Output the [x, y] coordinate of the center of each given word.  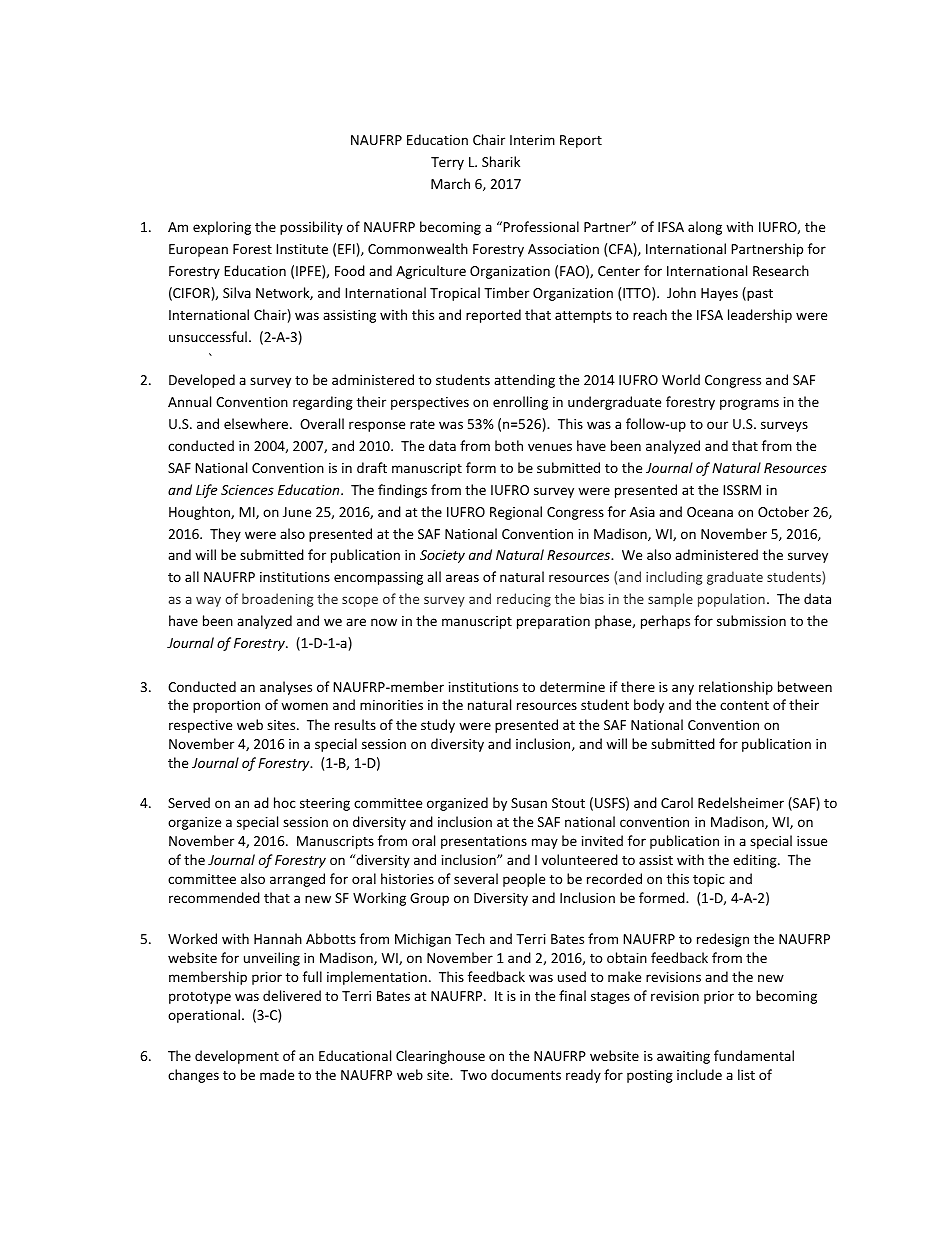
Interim [532, 140]
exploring [222, 228]
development [237, 1057]
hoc [285, 802]
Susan [529, 803]
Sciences [247, 490]
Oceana [710, 512]
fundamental [754, 1055]
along [705, 228]
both [509, 445]
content [744, 705]
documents [526, 1074]
